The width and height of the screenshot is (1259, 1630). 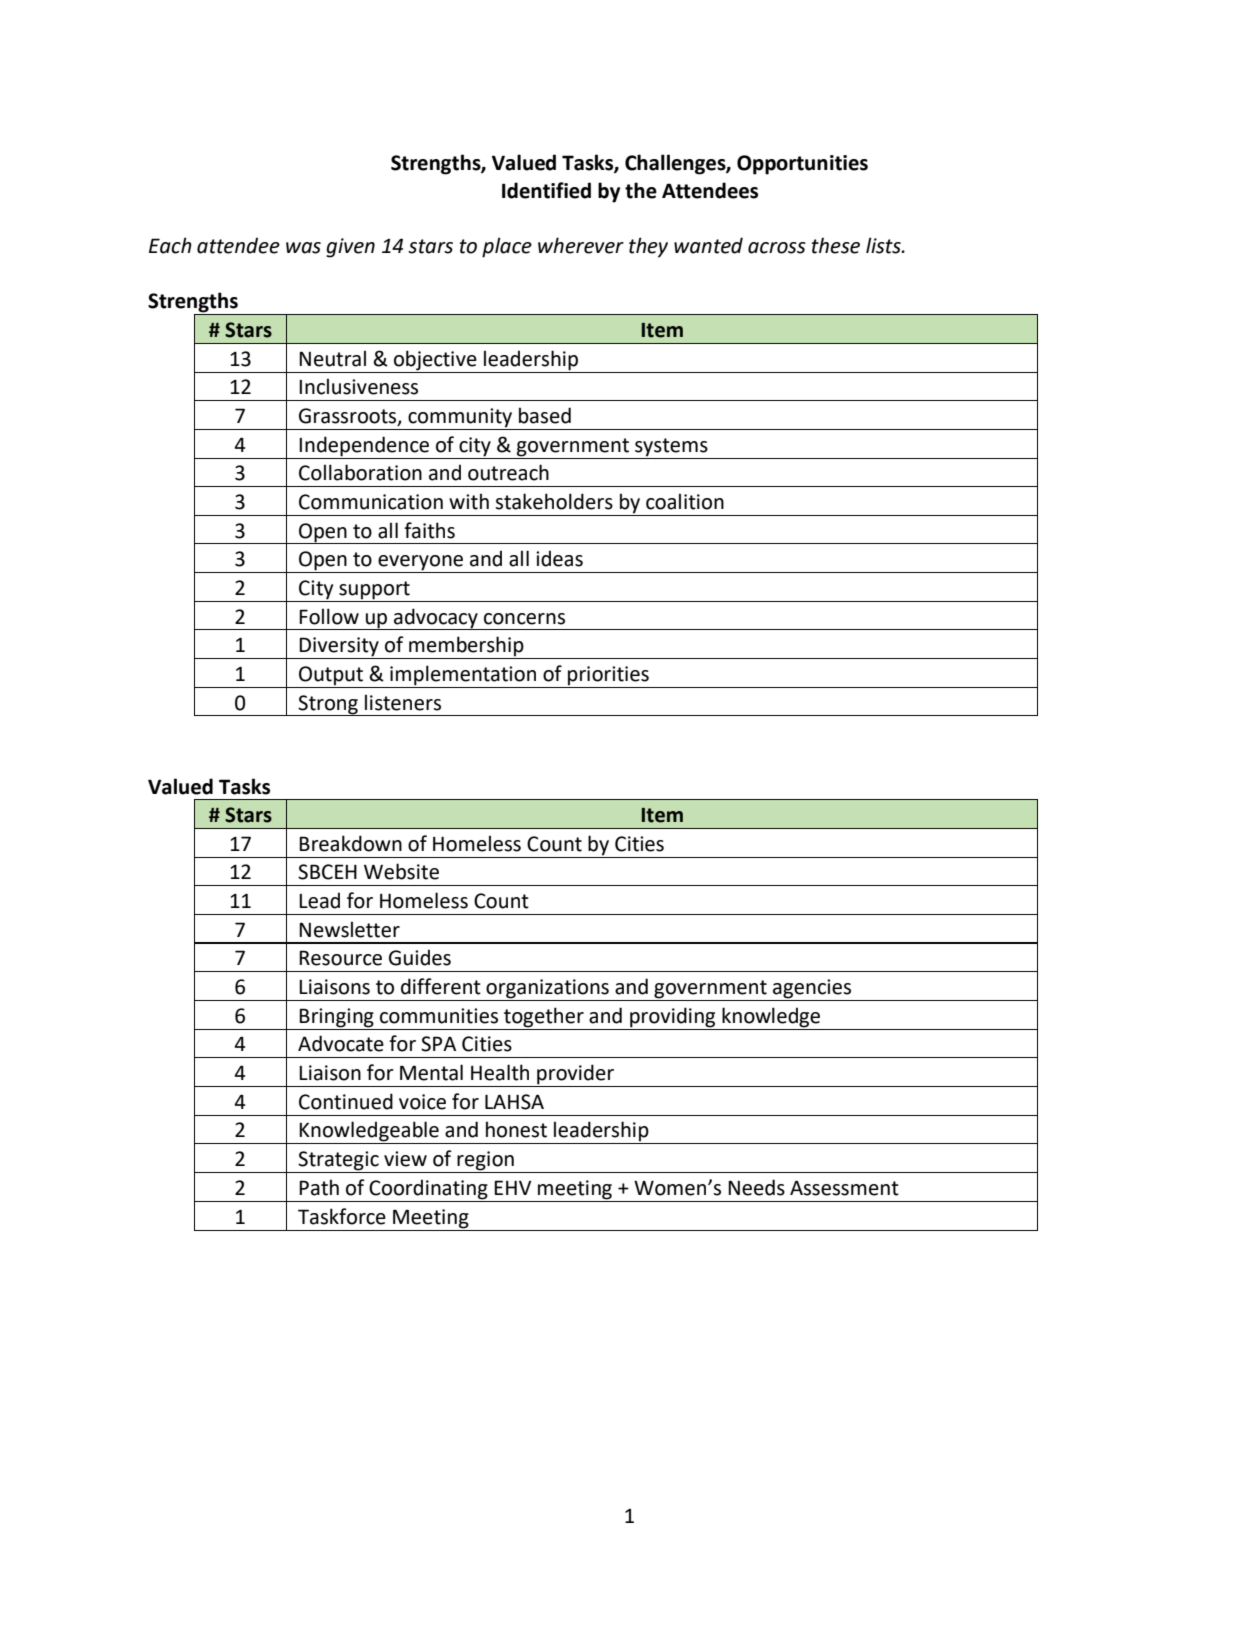 What do you see at coordinates (339, 1162) in the screenshot?
I see `Strategic` at bounding box center [339, 1162].
